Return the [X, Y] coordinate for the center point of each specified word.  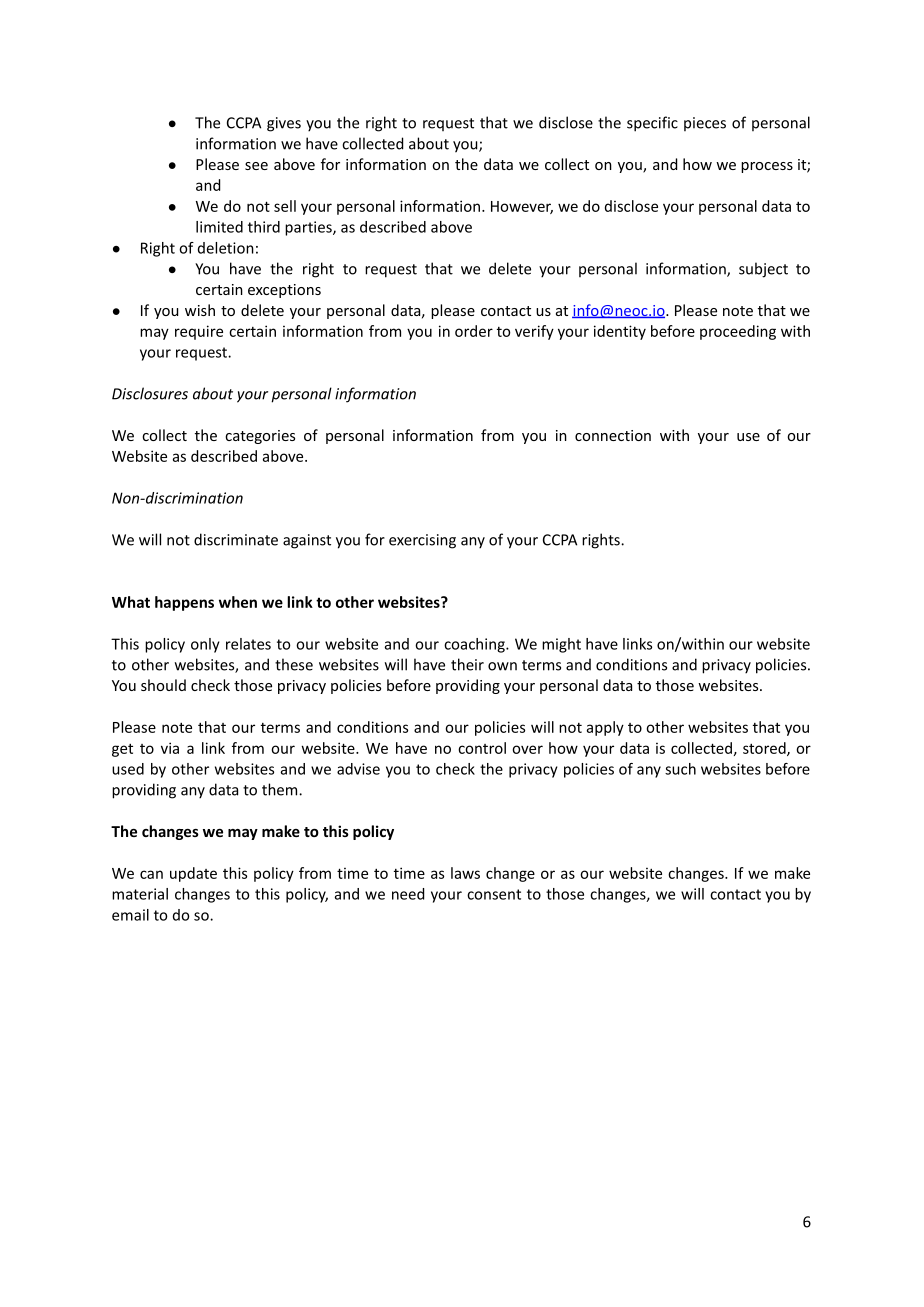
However [522, 207]
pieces [705, 124]
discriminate [236, 539]
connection [613, 435]
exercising [422, 541]
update [193, 874]
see [256, 166]
